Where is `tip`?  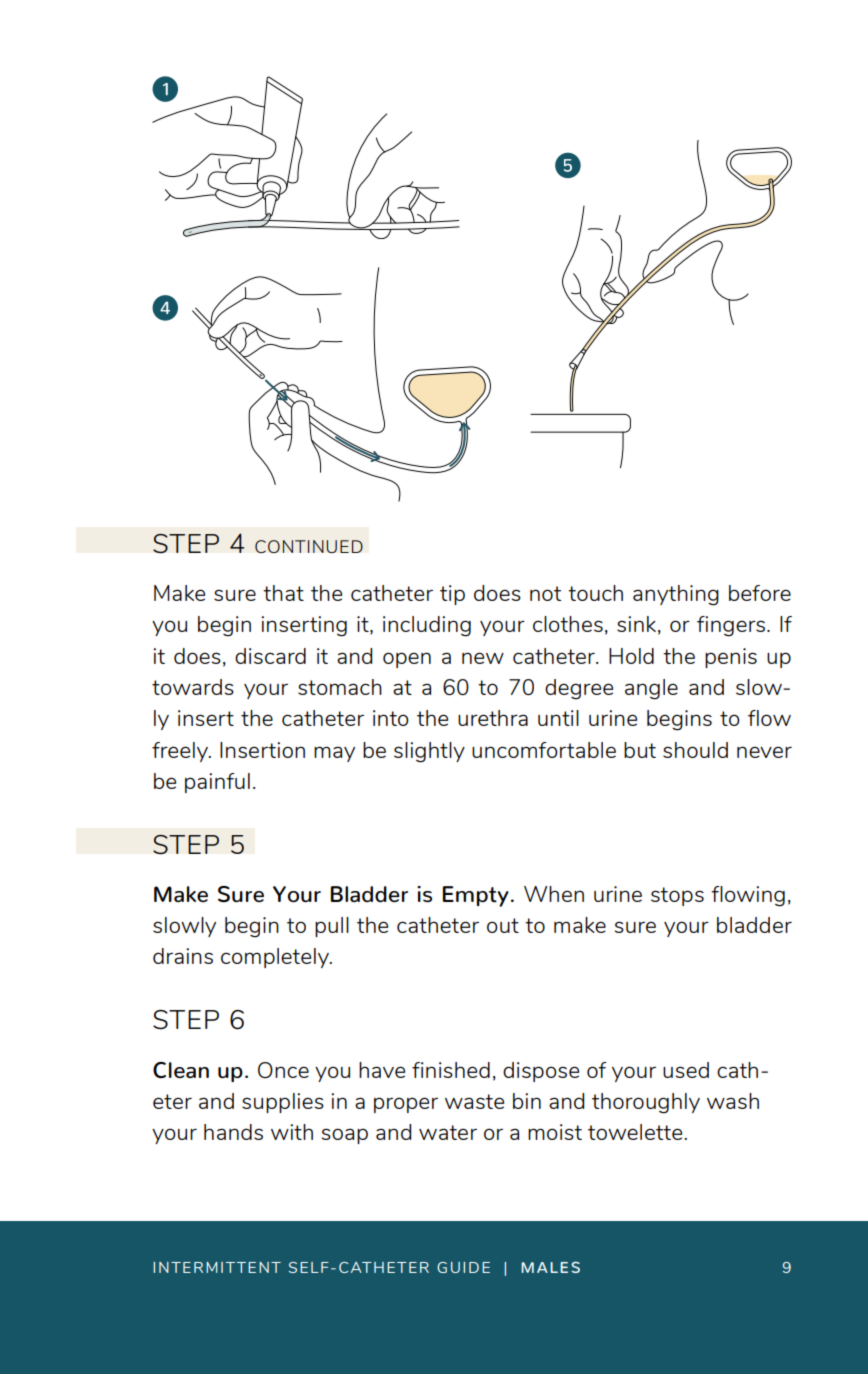
tip is located at coordinates (452, 595).
